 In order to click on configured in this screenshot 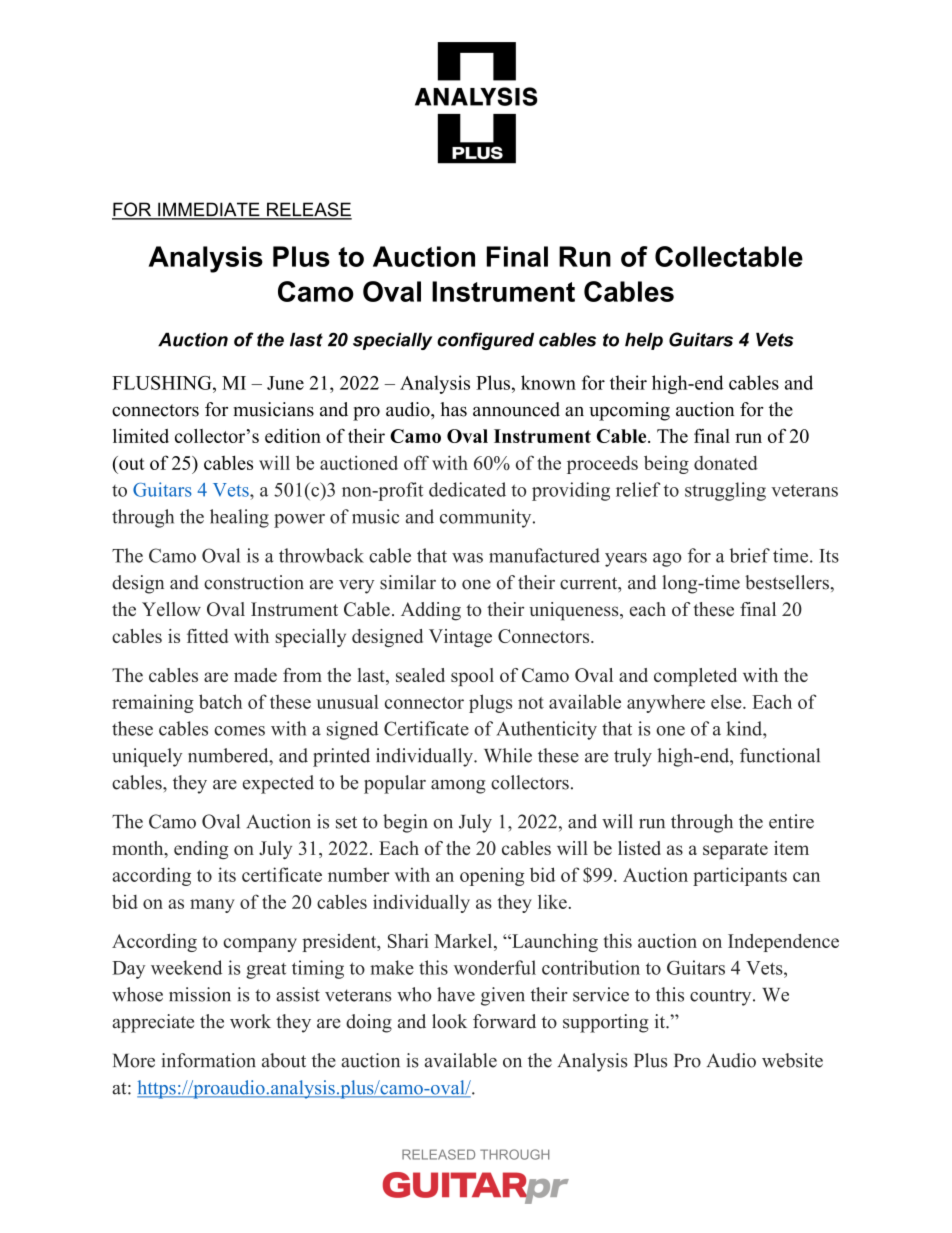, I will do `click(485, 341)`.
